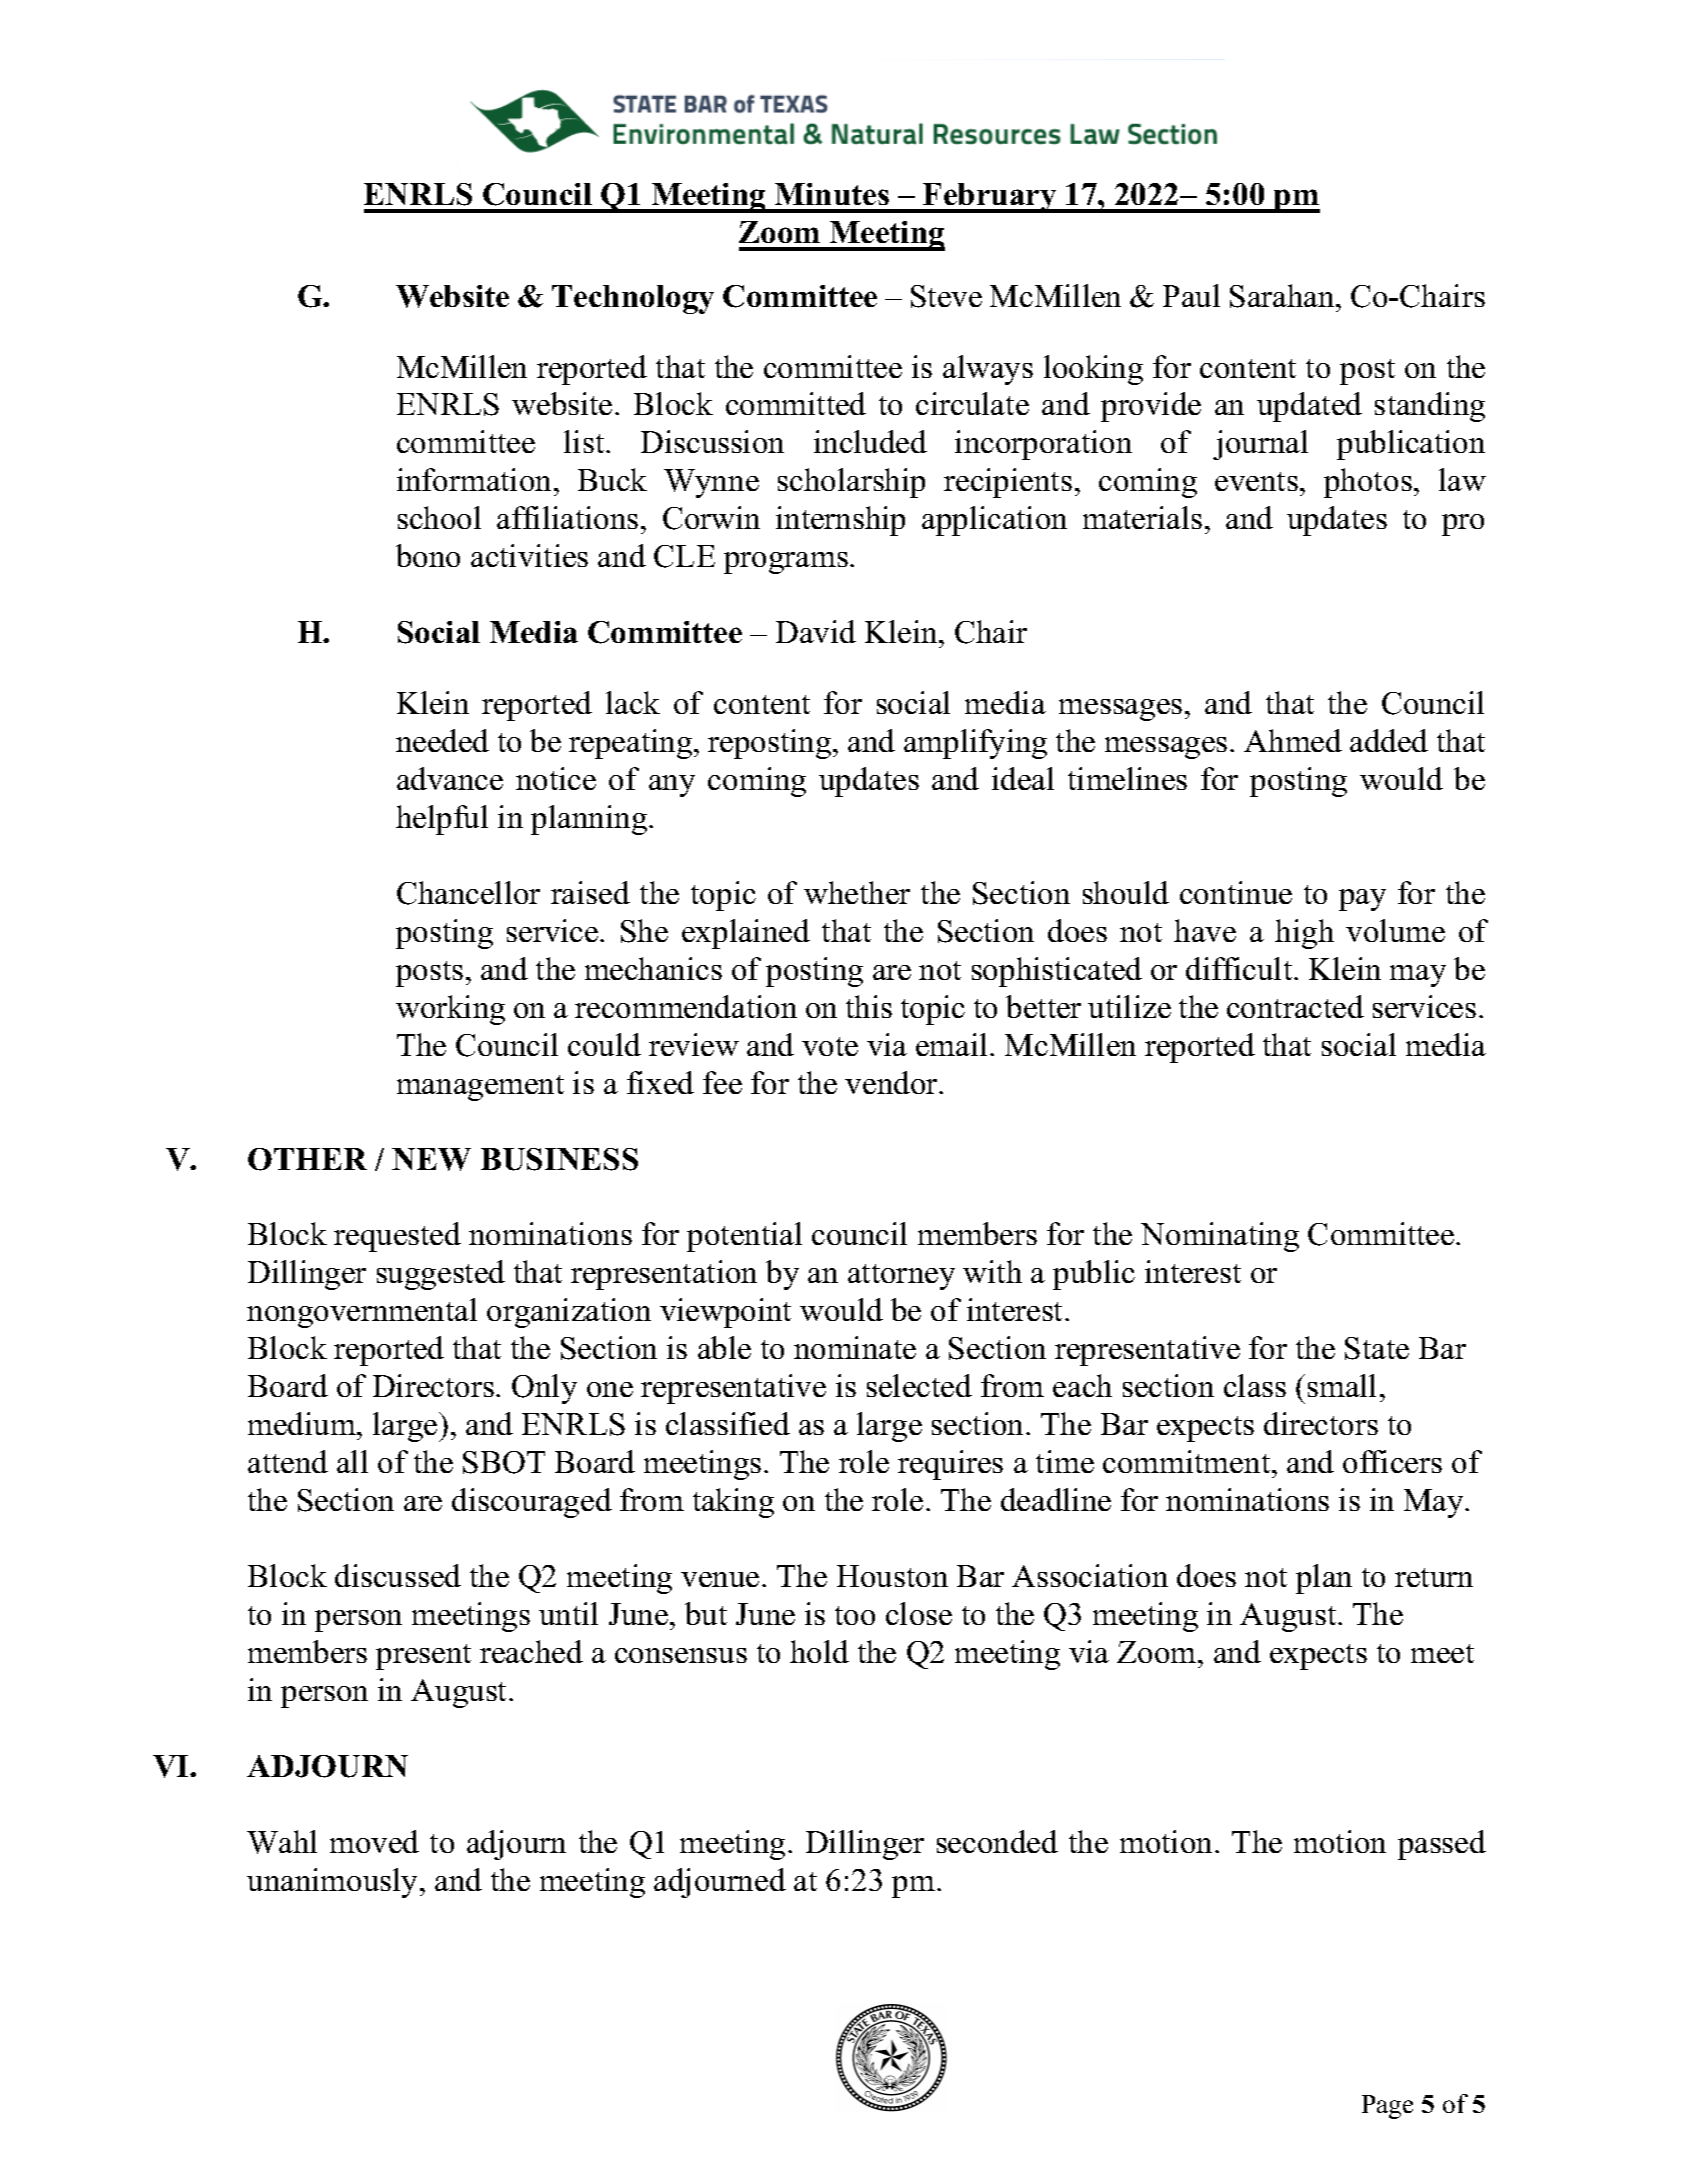  What do you see at coordinates (633, 299) in the screenshot?
I see `Technology` at bounding box center [633, 299].
